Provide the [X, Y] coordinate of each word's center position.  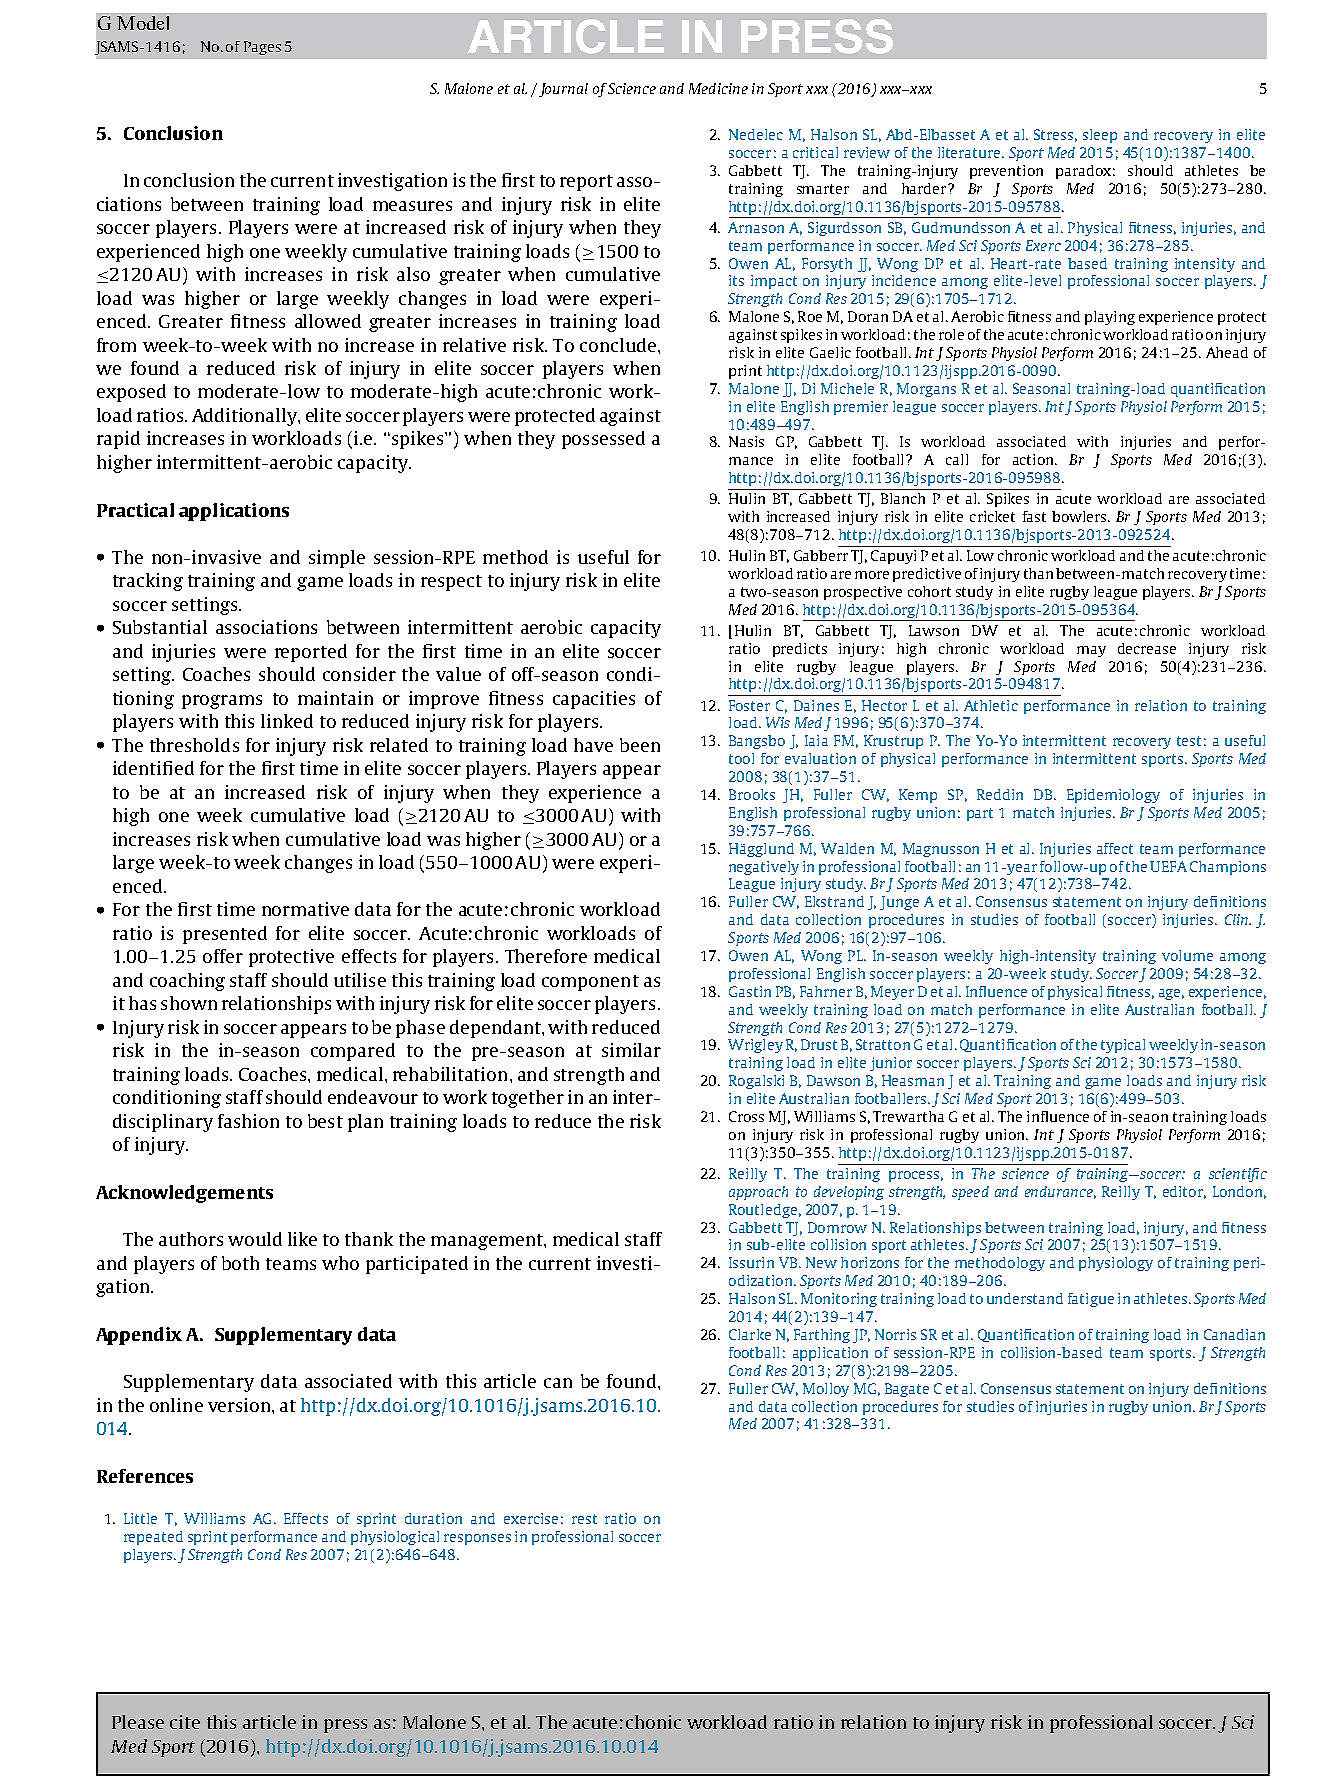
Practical [135, 510]
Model [143, 23]
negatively [764, 868]
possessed [603, 440]
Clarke [750, 1334]
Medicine [718, 88]
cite [185, 1722]
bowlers [1080, 516]
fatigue [1091, 1300]
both [240, 1263]
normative [305, 909]
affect [1115, 848]
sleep [1100, 136]
